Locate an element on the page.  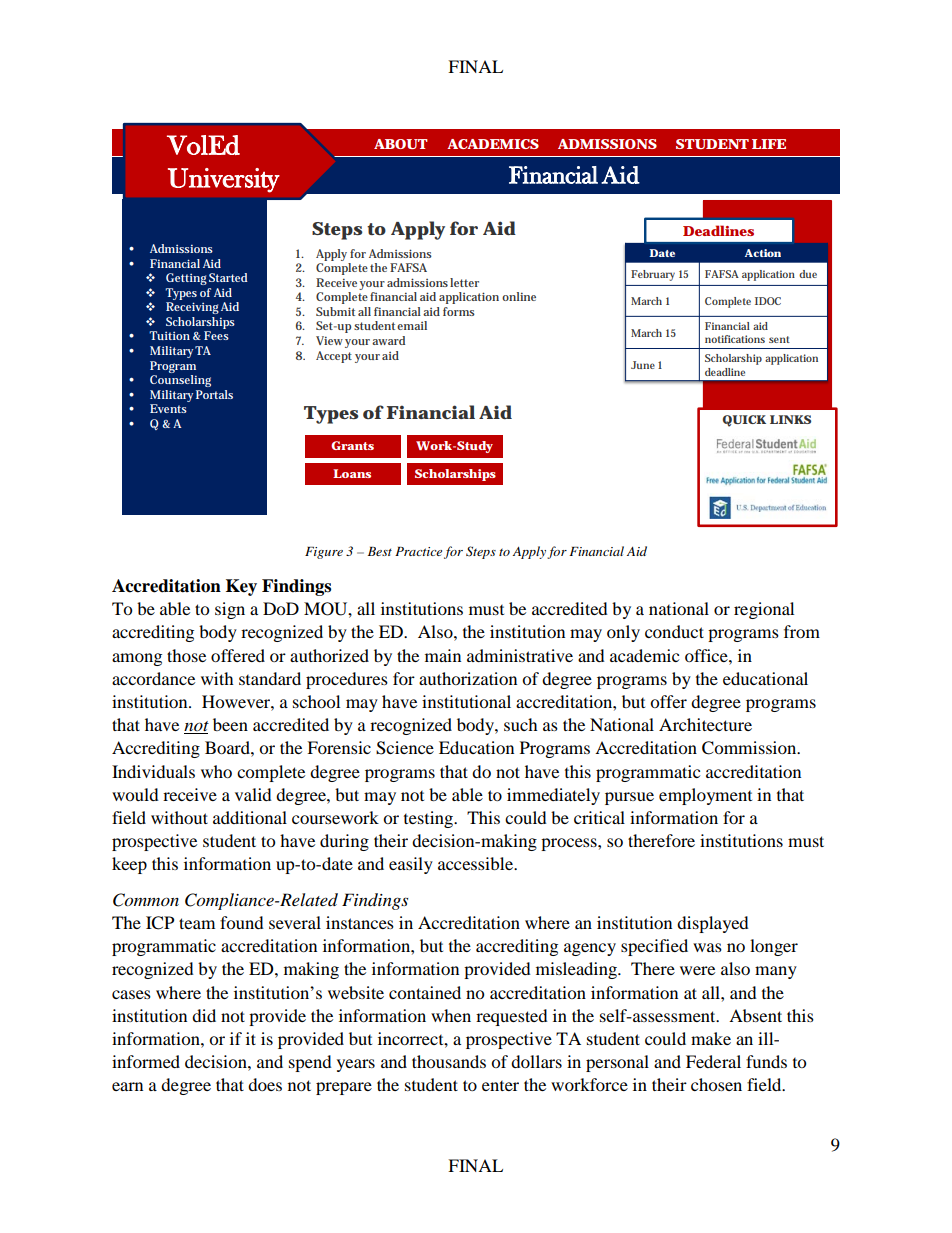
ABOUT is located at coordinates (401, 144).
